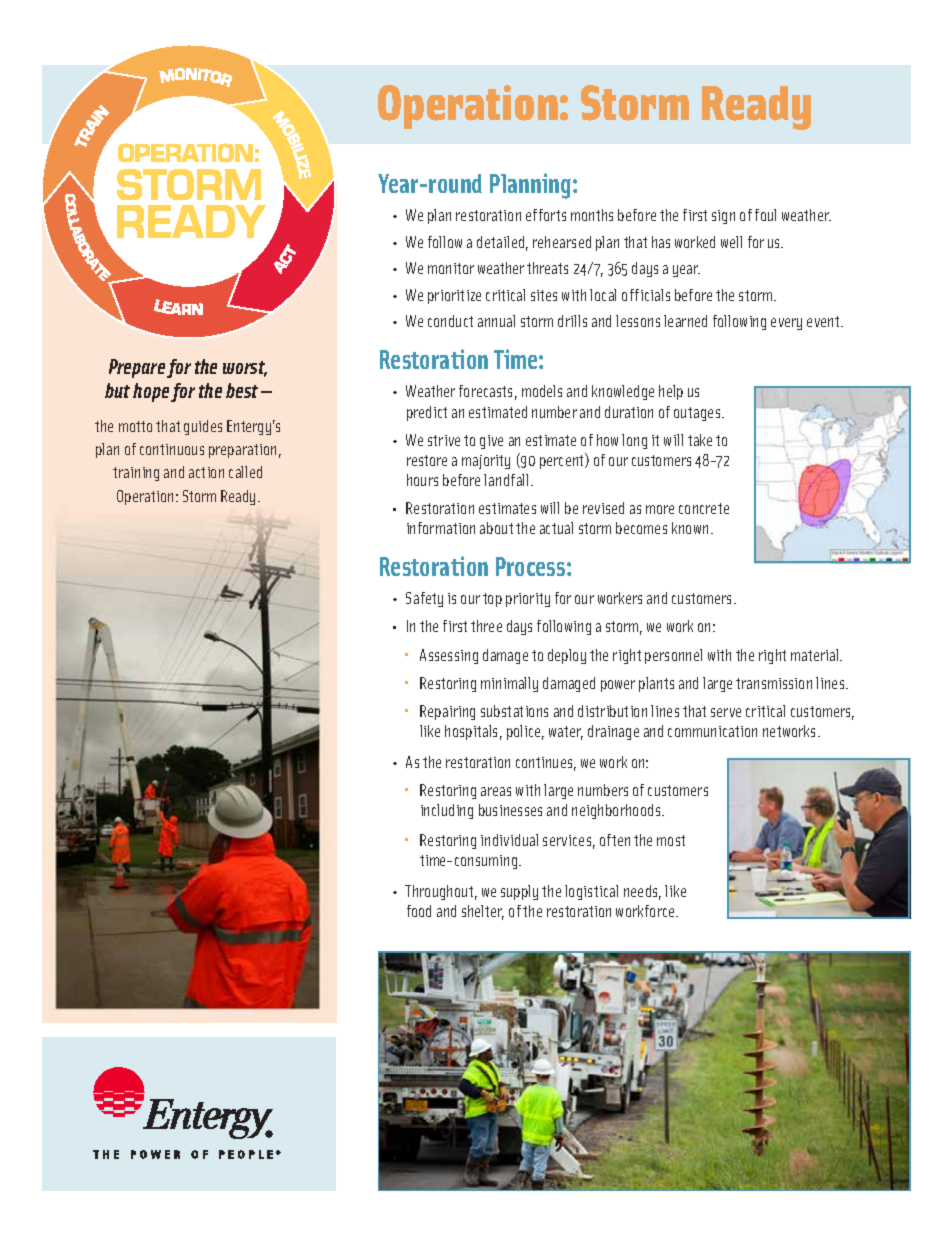  I want to click on action, so click(206, 472).
